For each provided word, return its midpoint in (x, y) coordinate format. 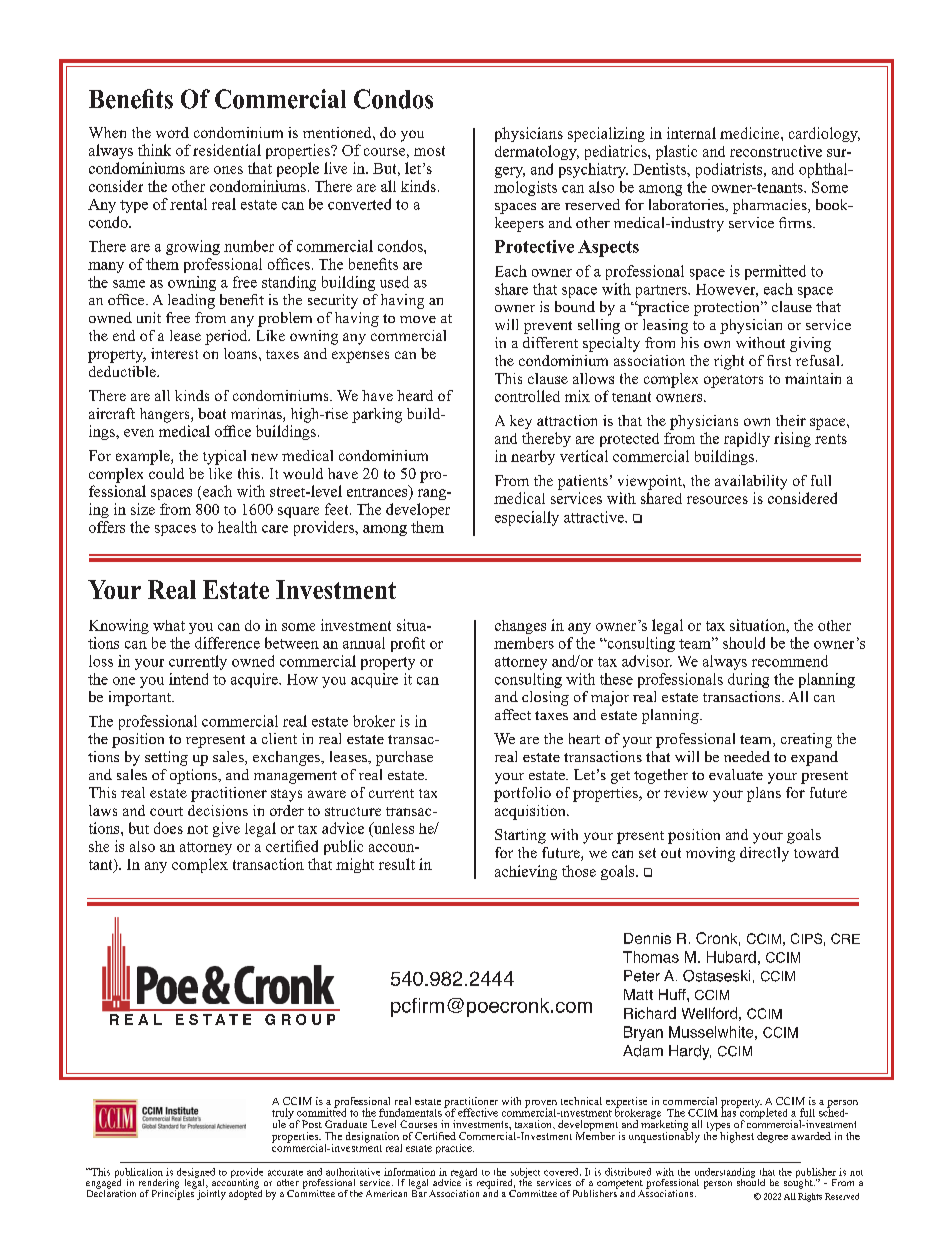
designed (196, 1174)
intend (188, 679)
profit (408, 644)
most (429, 151)
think (154, 150)
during (748, 680)
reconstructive (776, 151)
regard (463, 1174)
